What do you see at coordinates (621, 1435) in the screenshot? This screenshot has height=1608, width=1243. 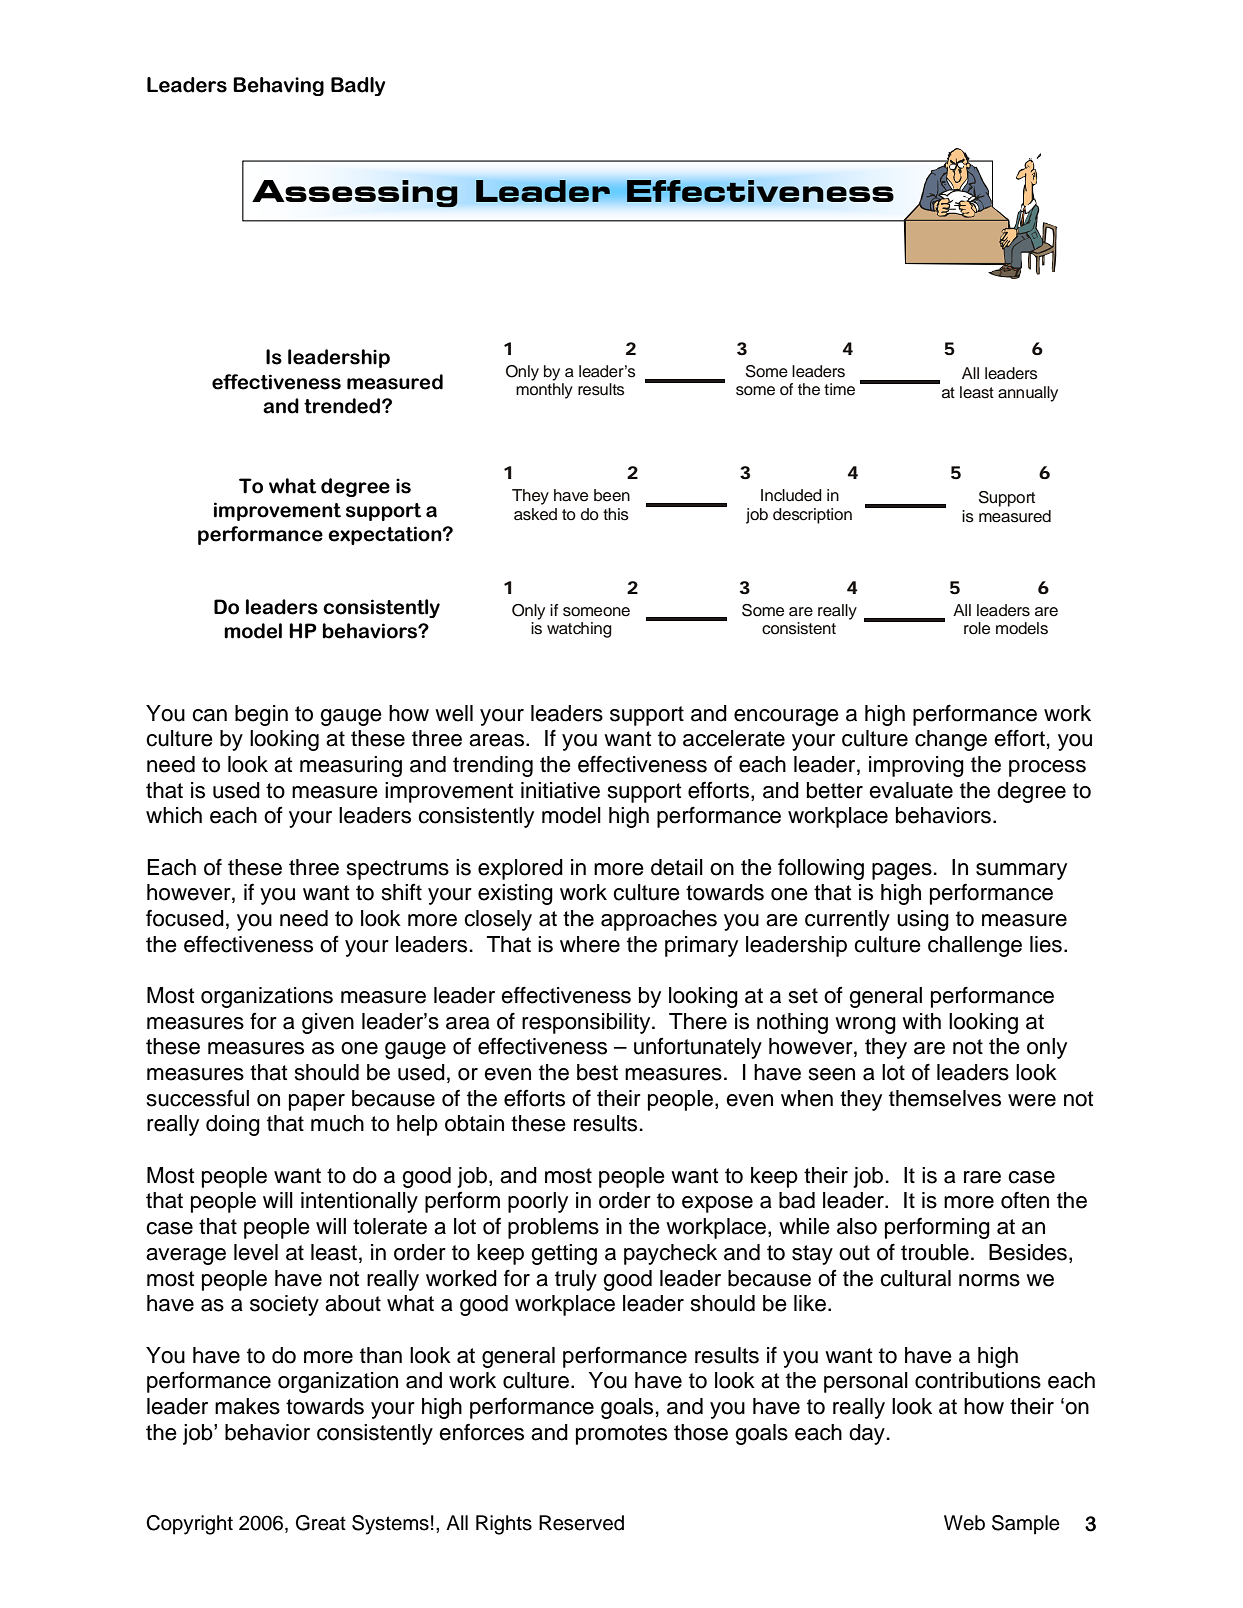 I see `promotes` at bounding box center [621, 1435].
